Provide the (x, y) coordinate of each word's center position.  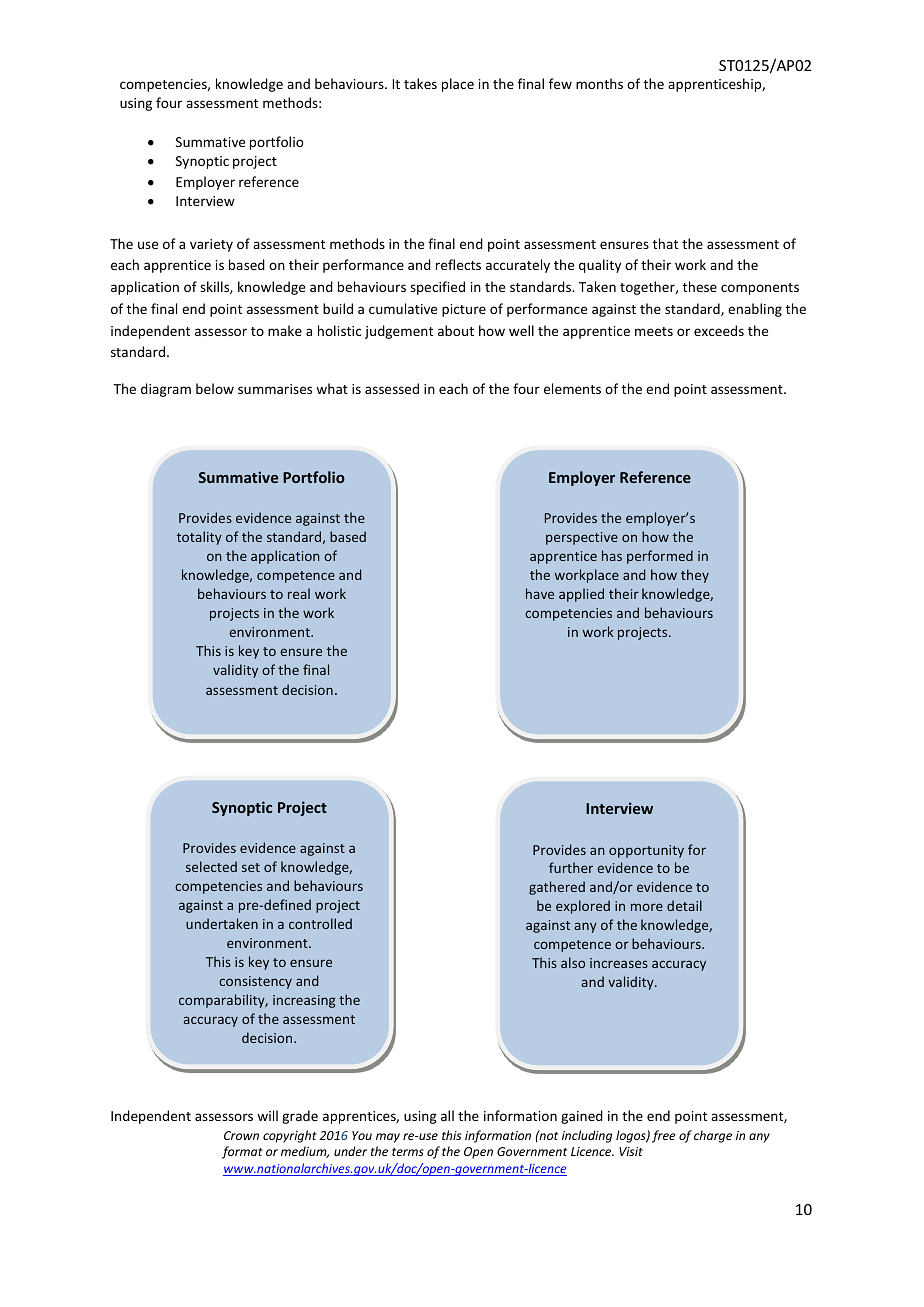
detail (684, 905)
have (540, 593)
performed (660, 557)
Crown (241, 1135)
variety (211, 245)
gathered (557, 888)
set (251, 867)
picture (464, 310)
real (299, 593)
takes (420, 83)
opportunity (646, 851)
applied (581, 595)
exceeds (719, 330)
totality (199, 538)
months (599, 83)
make (285, 330)
